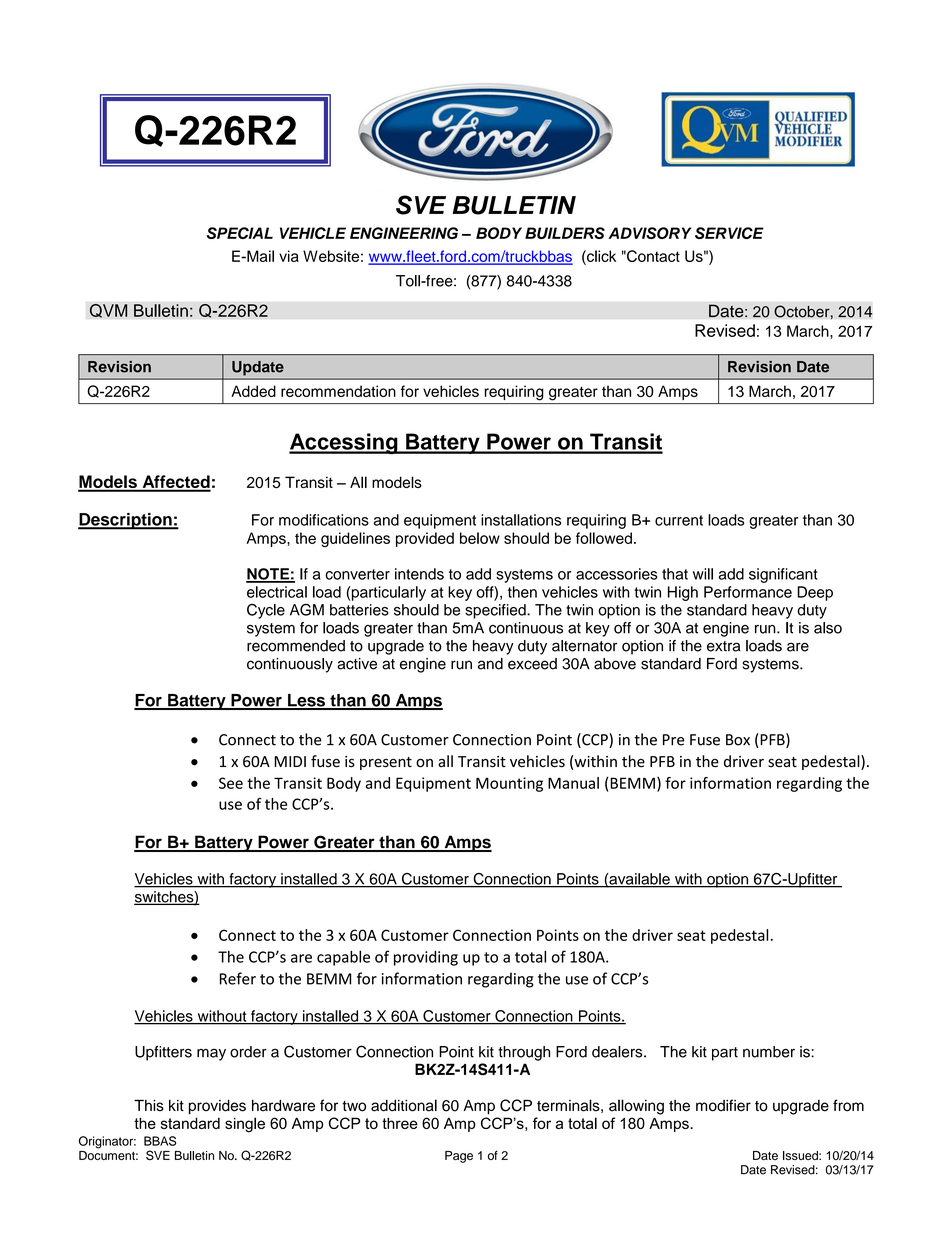  What do you see at coordinates (783, 575) in the document?
I see `significant` at bounding box center [783, 575].
